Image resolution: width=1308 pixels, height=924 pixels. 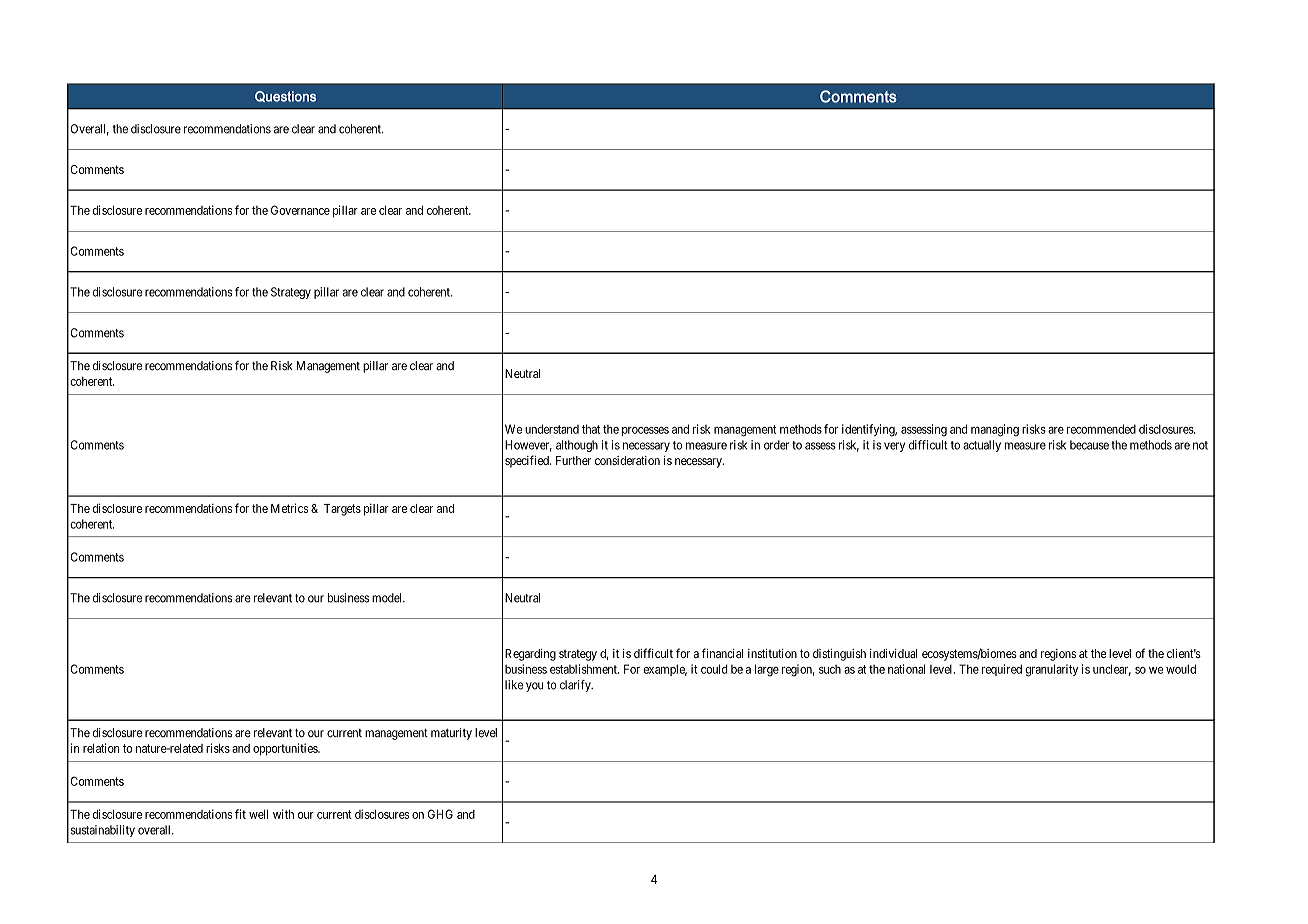 I want to click on because, so click(x=1089, y=445).
